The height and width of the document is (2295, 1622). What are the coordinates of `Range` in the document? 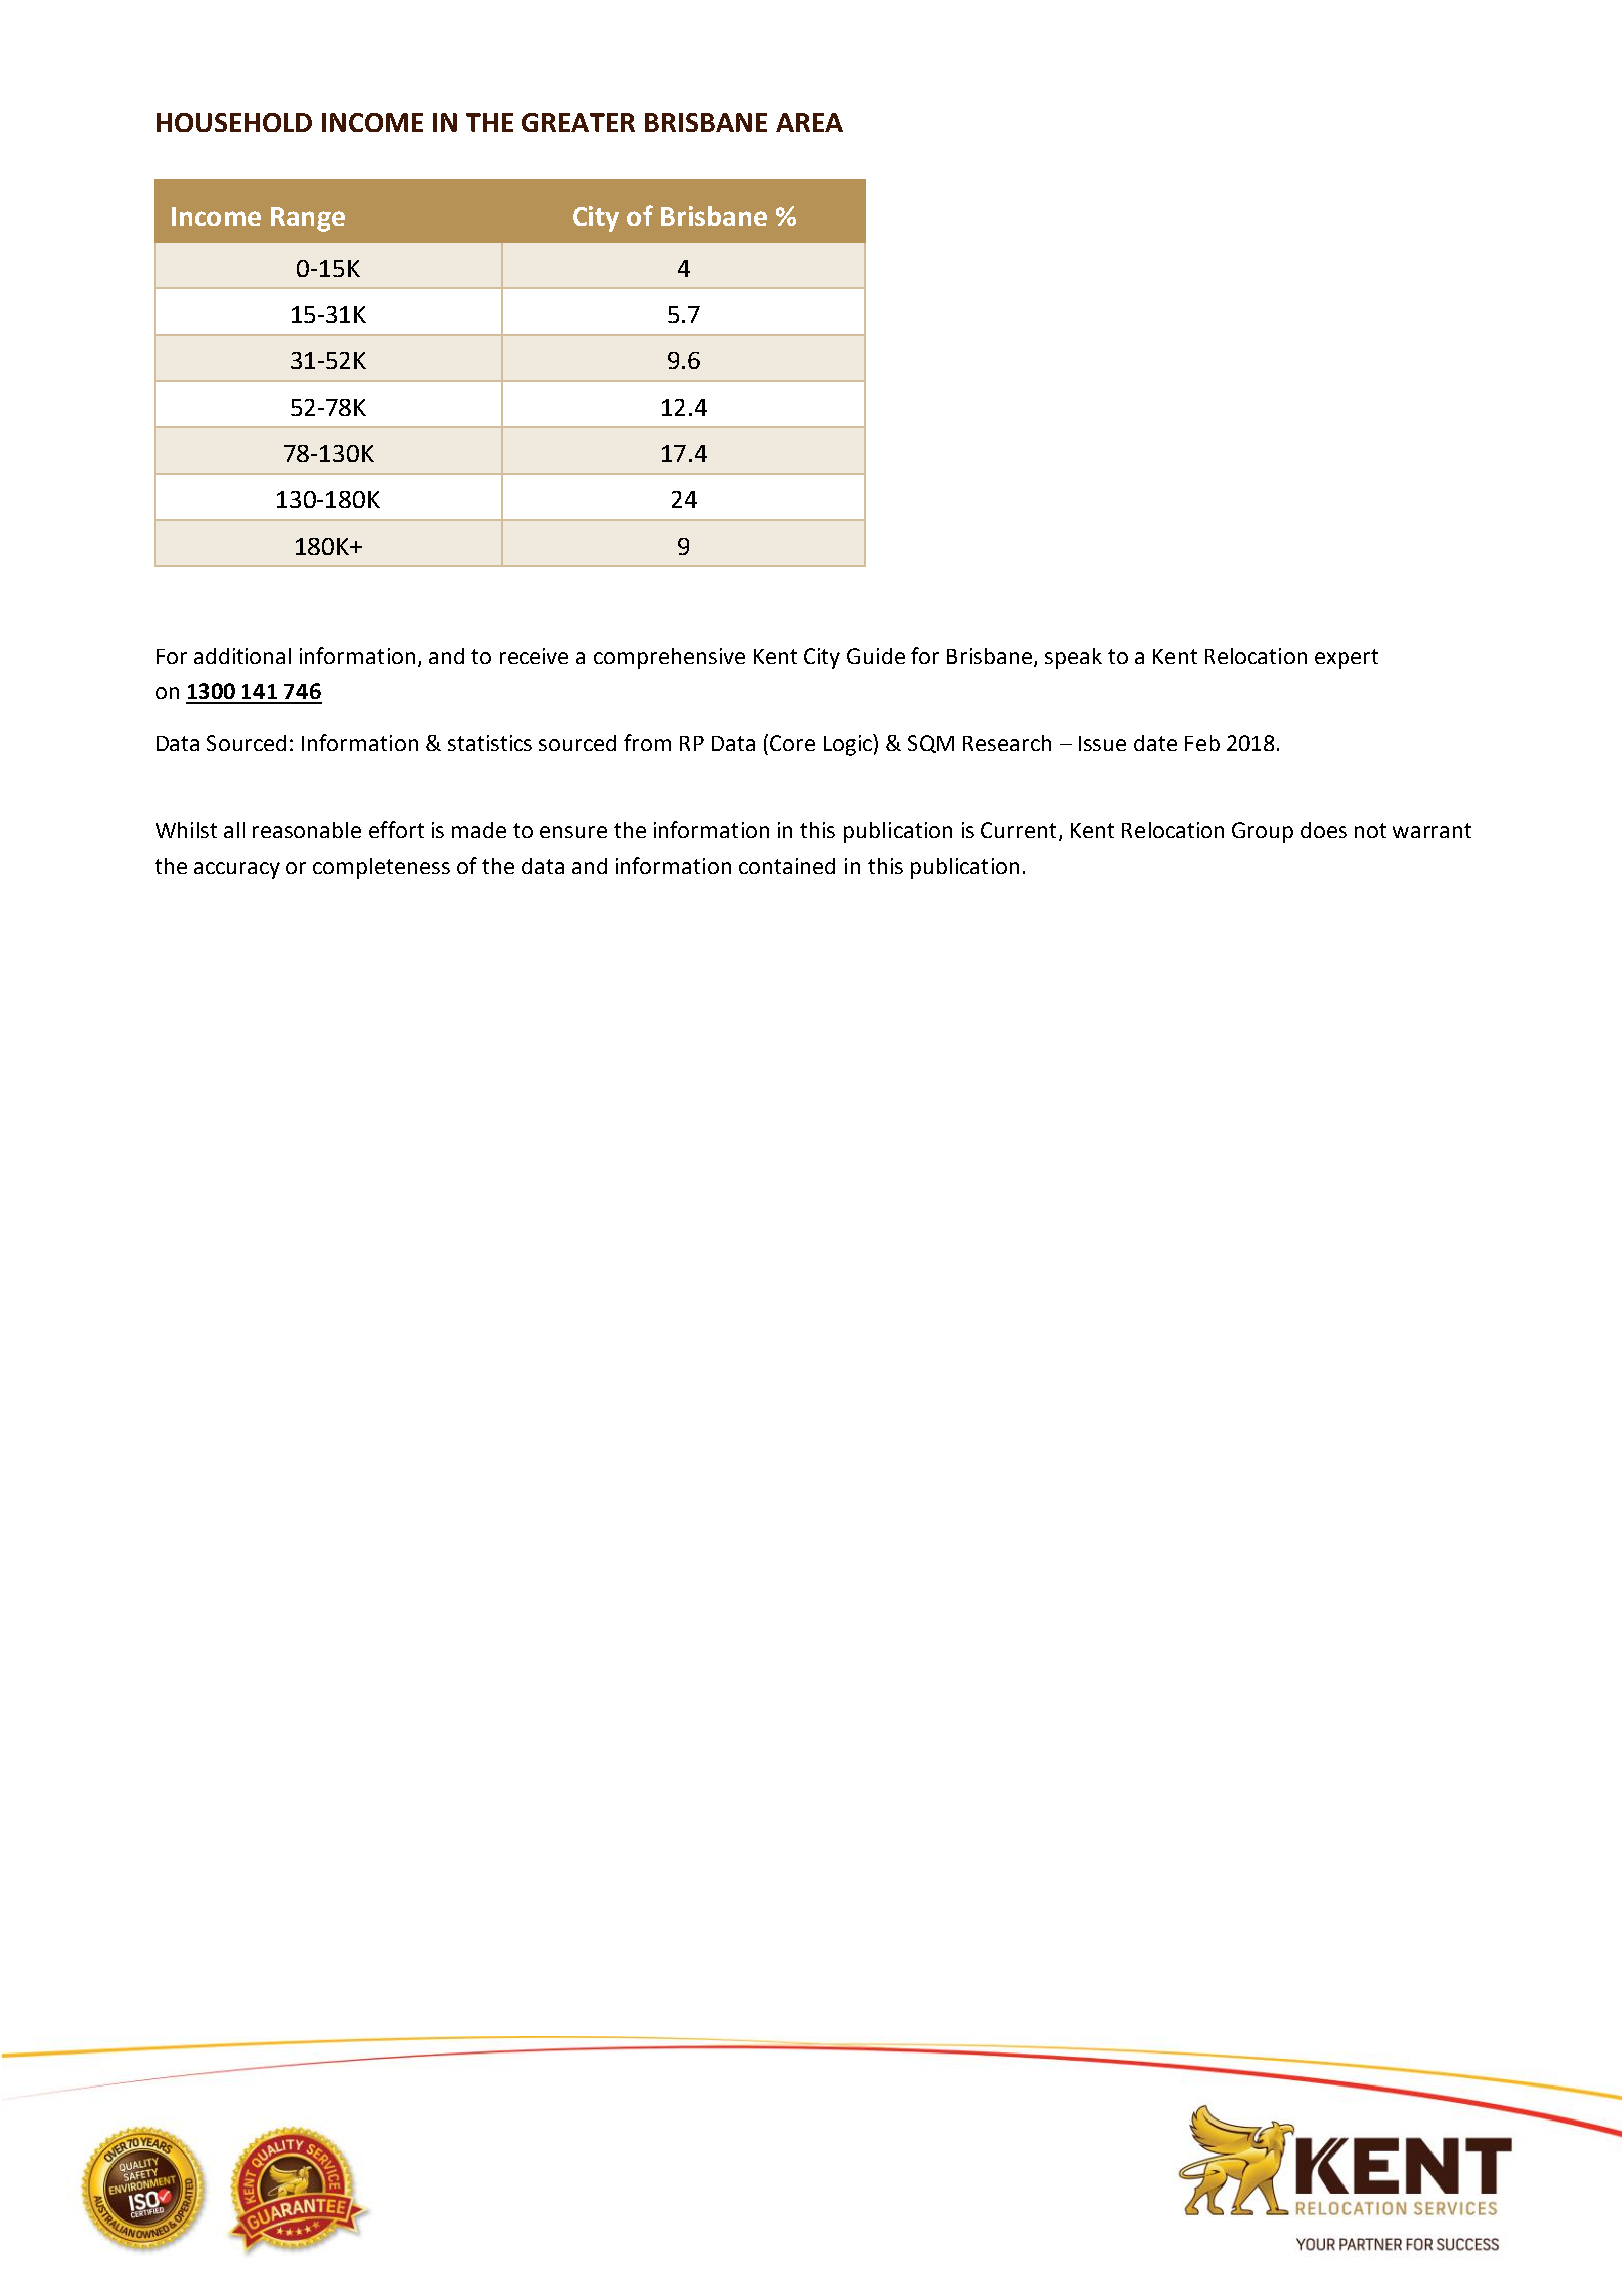 It's located at (308, 219).
